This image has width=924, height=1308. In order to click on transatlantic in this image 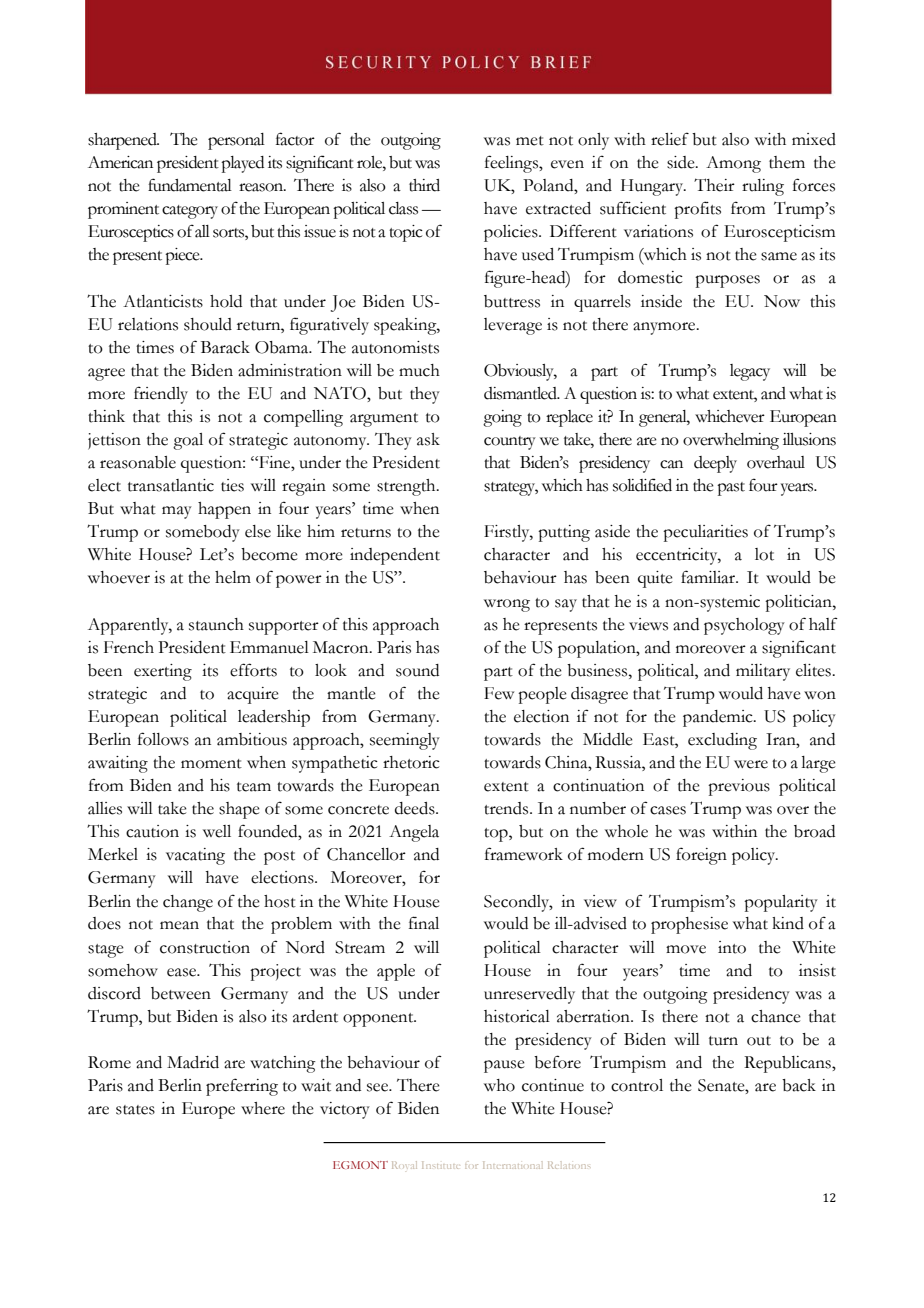, I will do `click(171, 485)`.
